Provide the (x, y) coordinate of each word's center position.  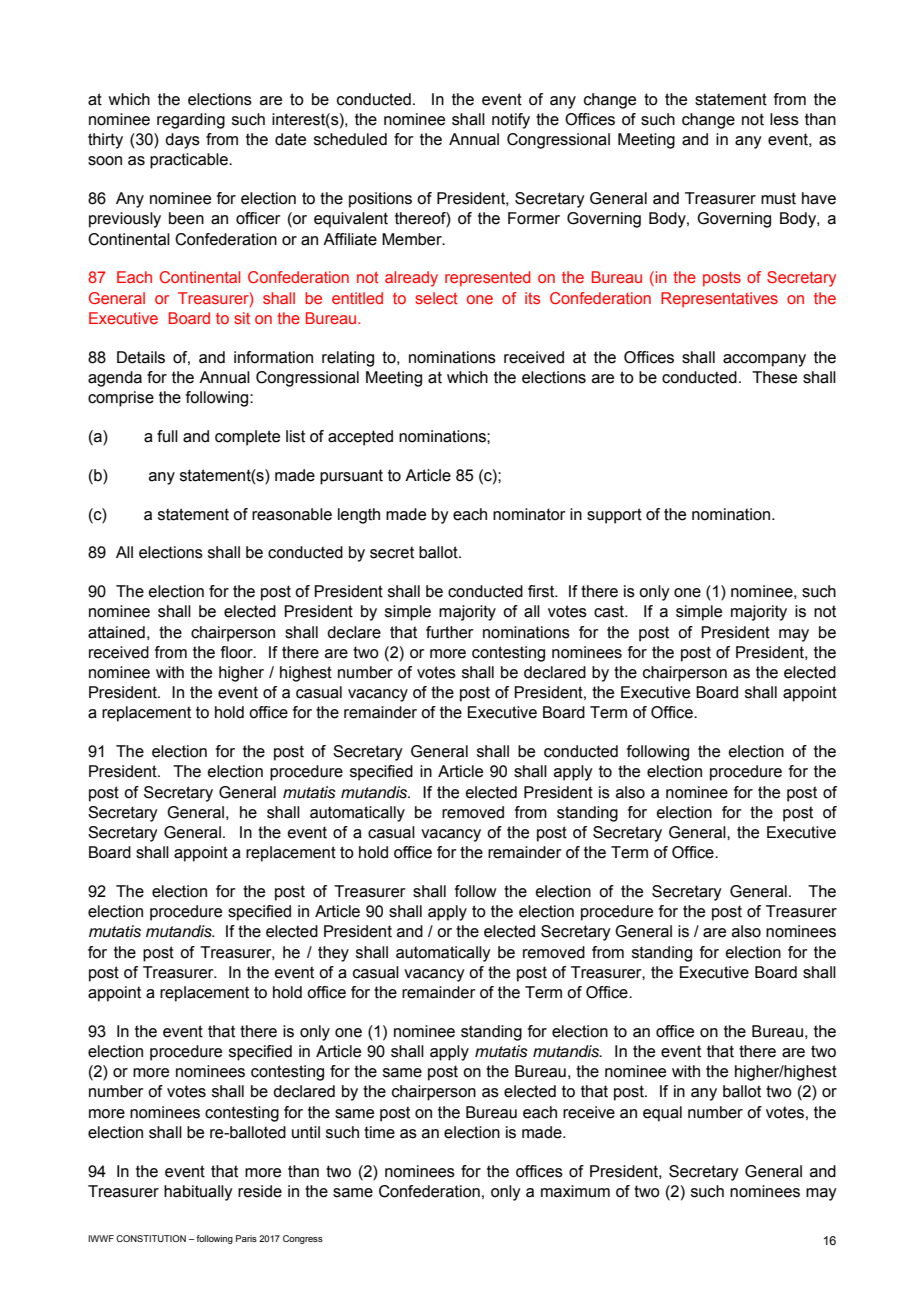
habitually (198, 1193)
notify (511, 121)
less (784, 119)
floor (238, 652)
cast (610, 611)
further (450, 632)
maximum (575, 1191)
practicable (190, 161)
